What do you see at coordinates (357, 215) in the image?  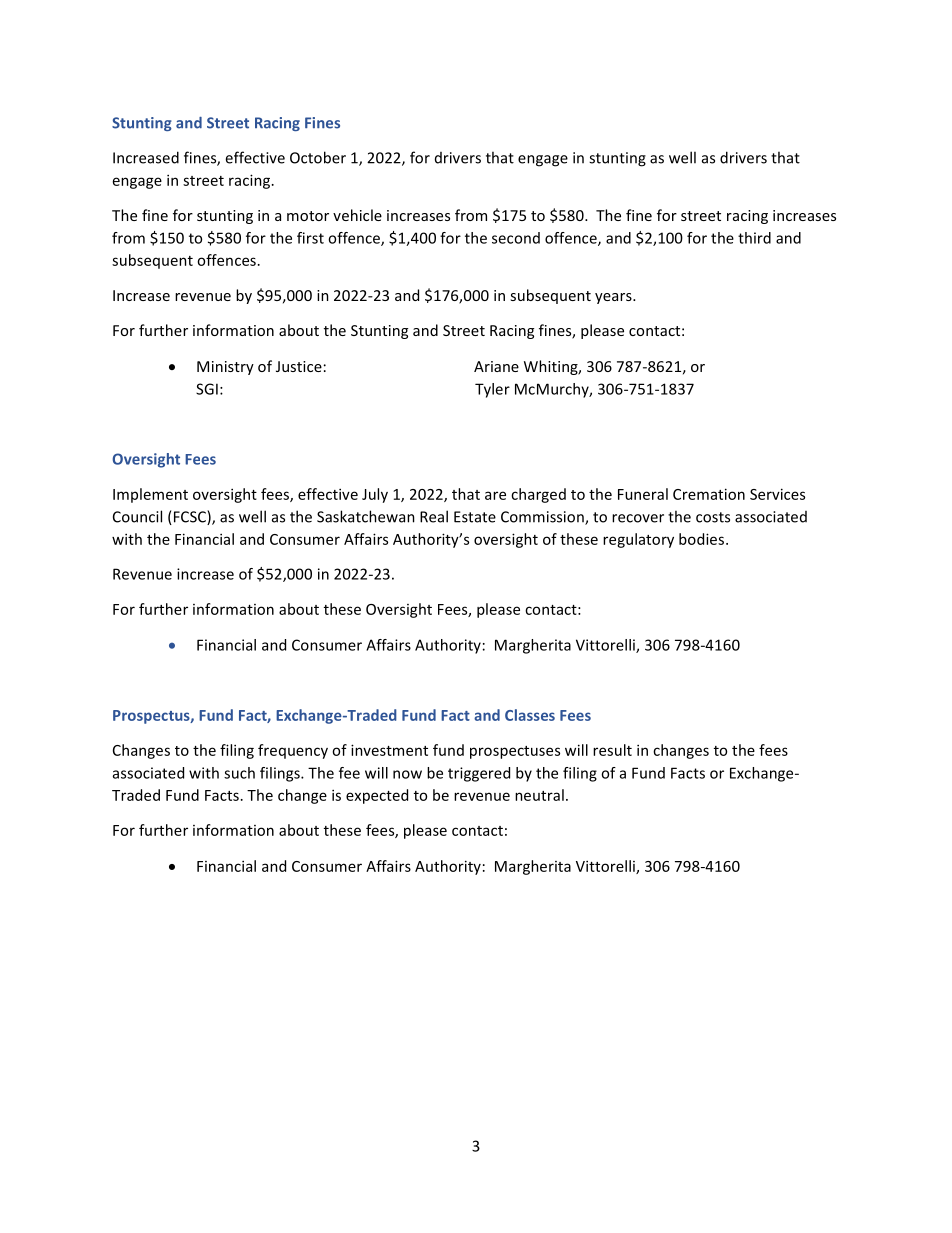 I see `vehicle` at bounding box center [357, 215].
